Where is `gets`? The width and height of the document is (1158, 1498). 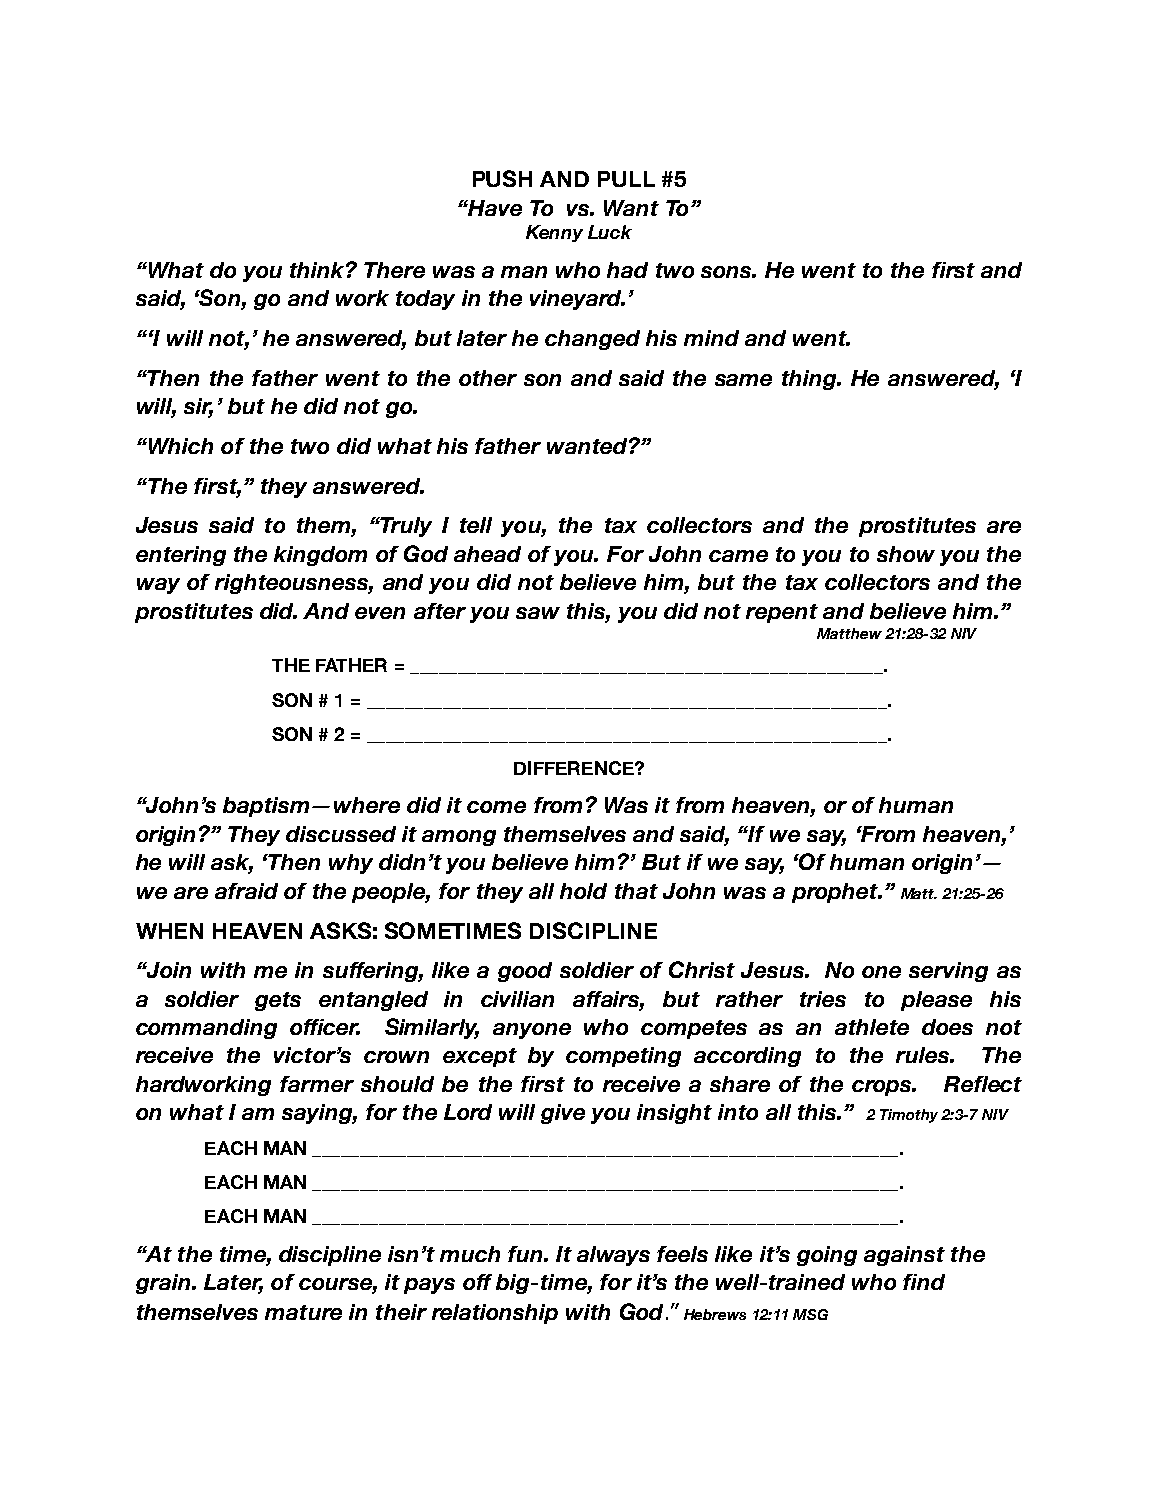 gets is located at coordinates (278, 1001).
